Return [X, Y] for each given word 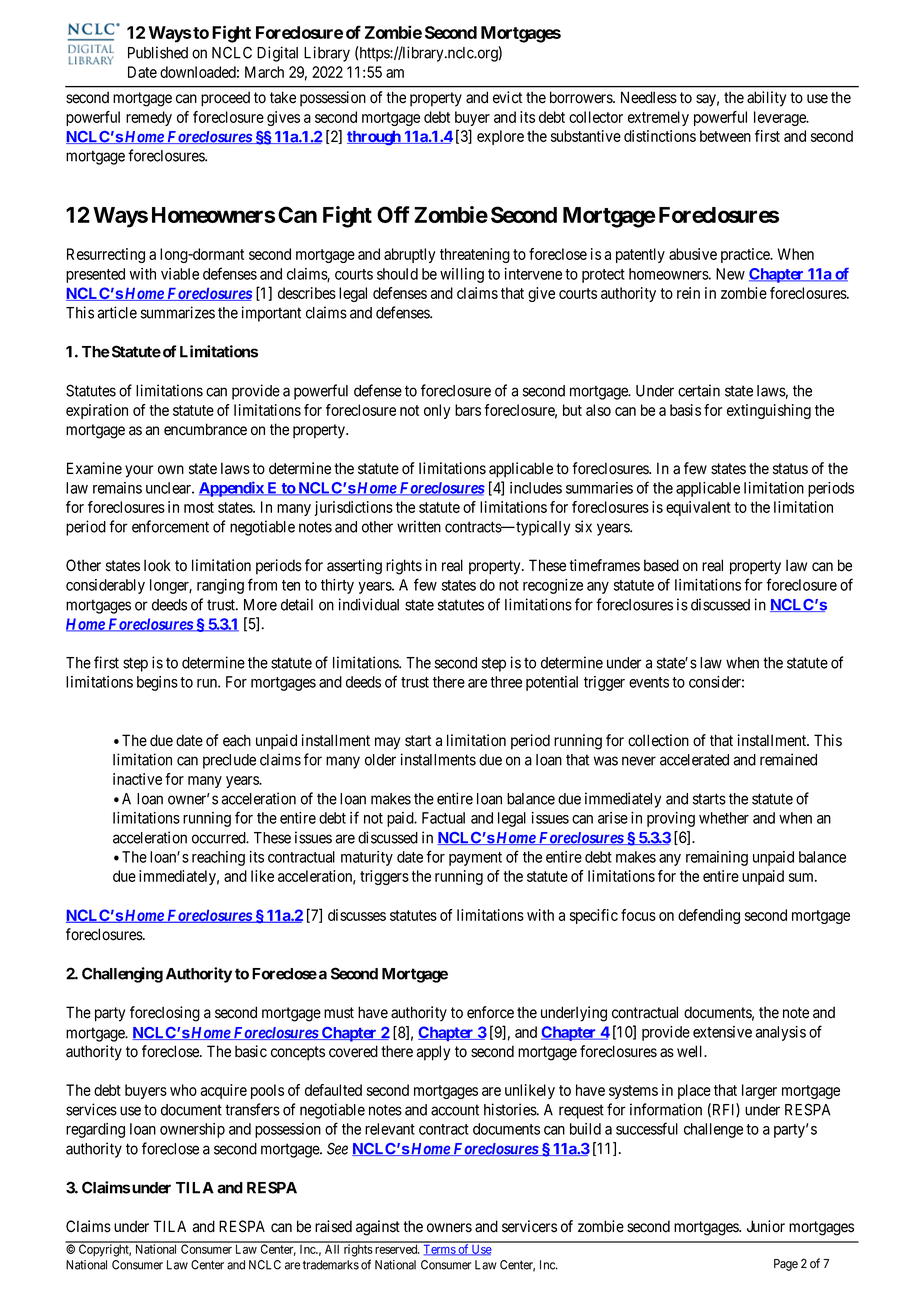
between [725, 136]
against [378, 1228]
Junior [766, 1226]
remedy [149, 118]
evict [507, 97]
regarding [95, 1130]
